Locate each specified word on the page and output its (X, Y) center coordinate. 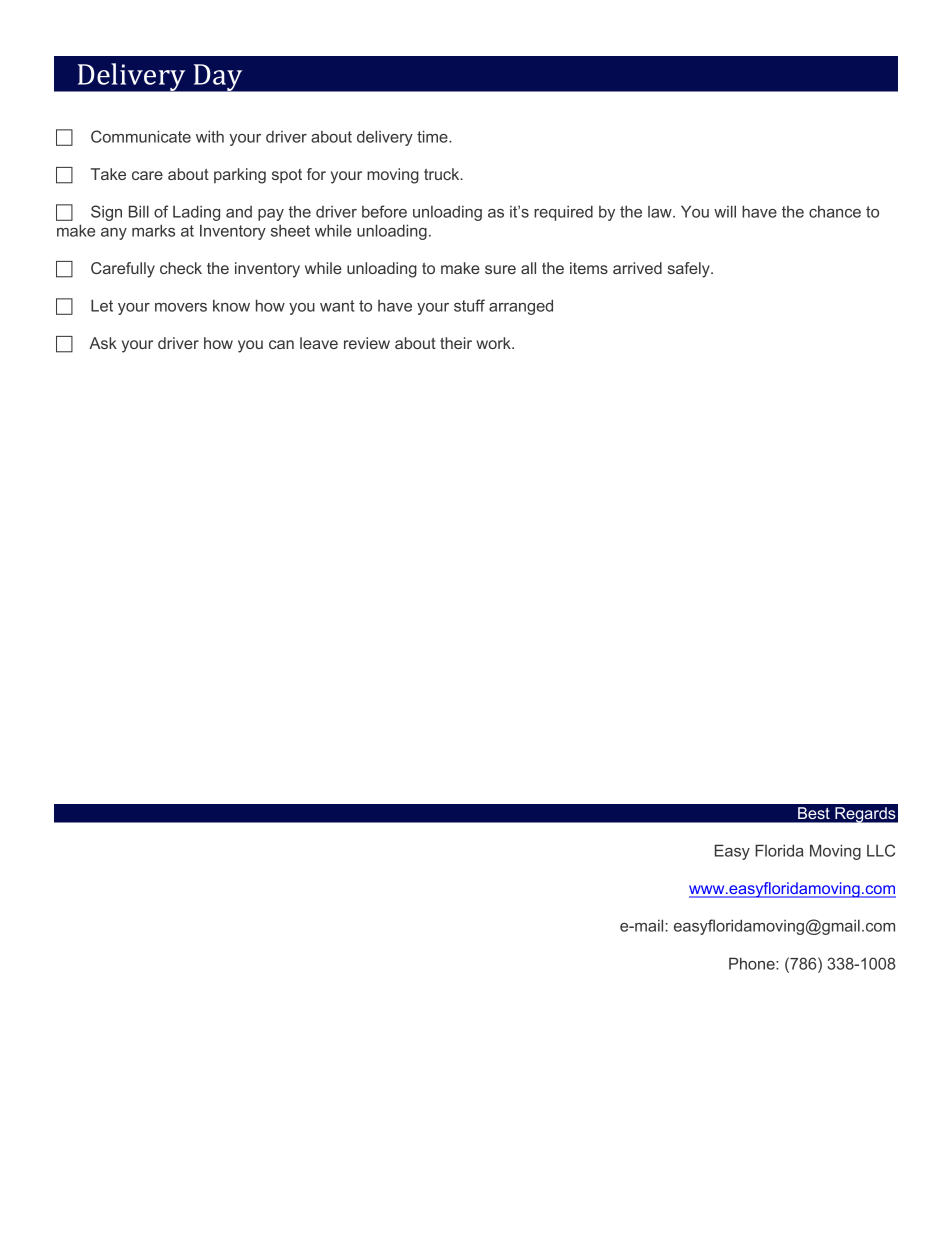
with (210, 136)
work (494, 343)
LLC (881, 850)
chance (835, 211)
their (456, 343)
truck (443, 174)
